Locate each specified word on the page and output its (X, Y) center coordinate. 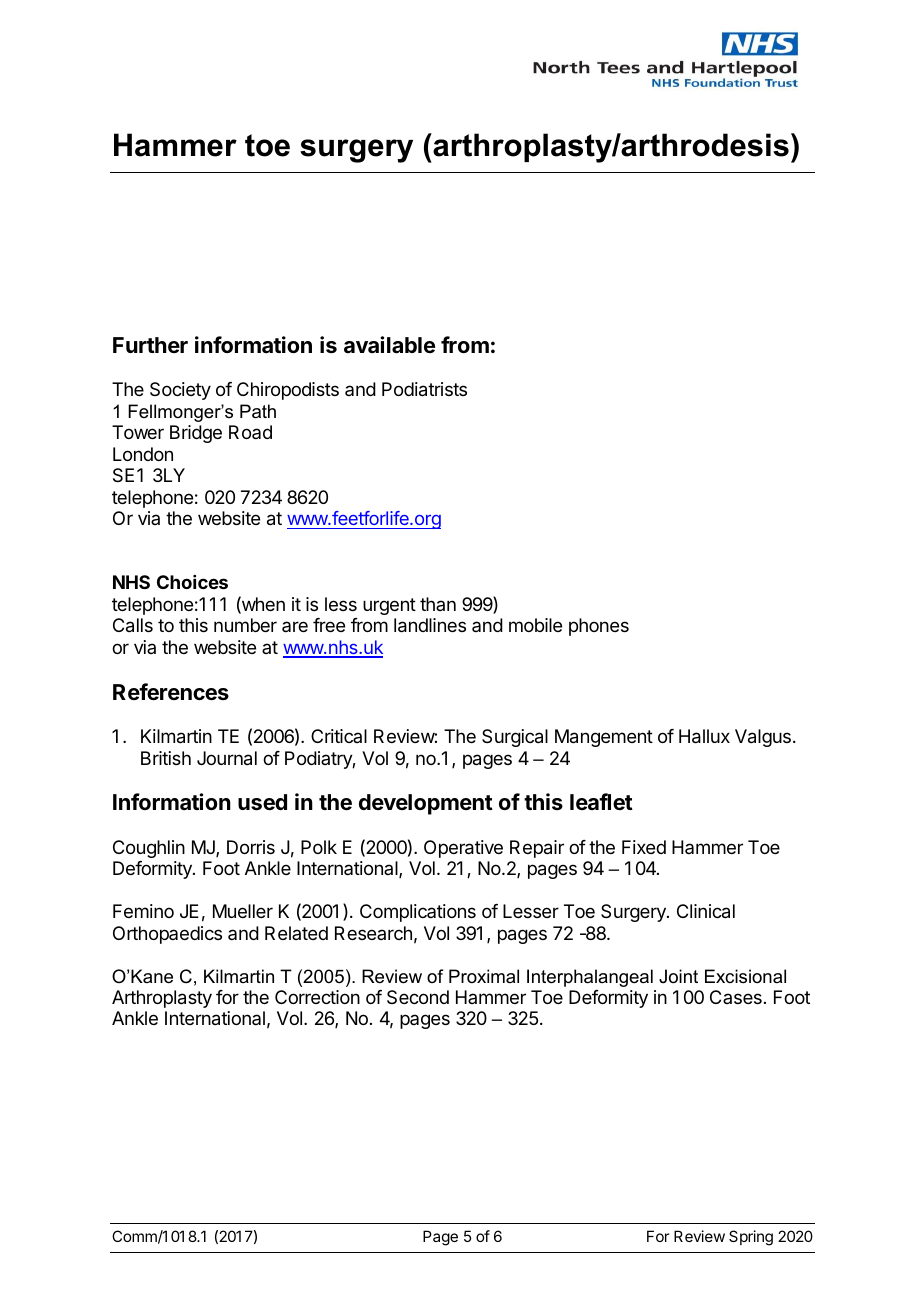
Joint (678, 976)
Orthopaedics (167, 935)
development (426, 804)
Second (418, 997)
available (389, 345)
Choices (192, 582)
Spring (751, 1238)
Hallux (704, 736)
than (438, 604)
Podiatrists (424, 389)
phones (599, 627)
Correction (317, 997)
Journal (227, 758)
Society (180, 391)
